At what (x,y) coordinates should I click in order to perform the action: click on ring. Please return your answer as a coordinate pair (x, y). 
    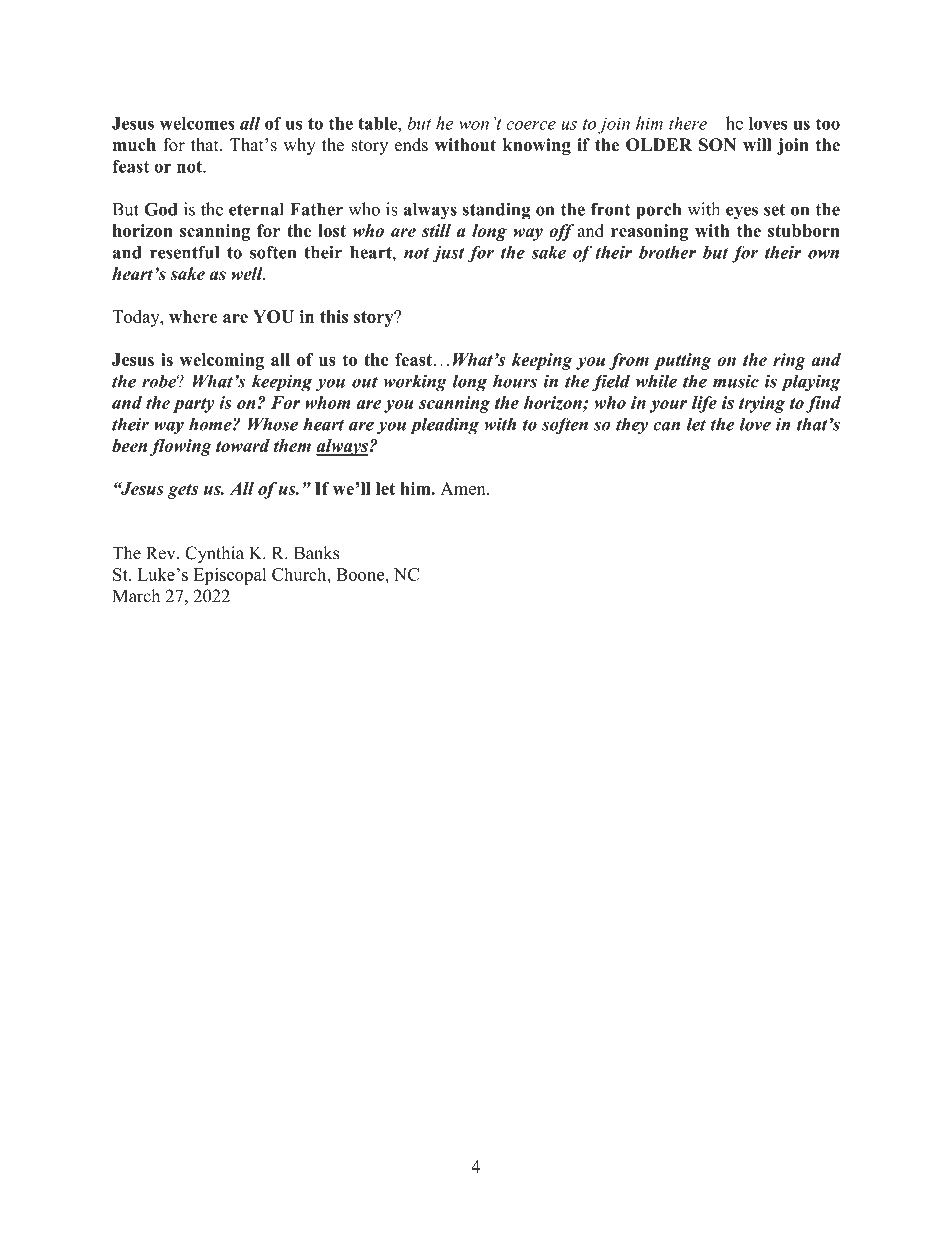
    Looking at the image, I should click on (789, 361).
